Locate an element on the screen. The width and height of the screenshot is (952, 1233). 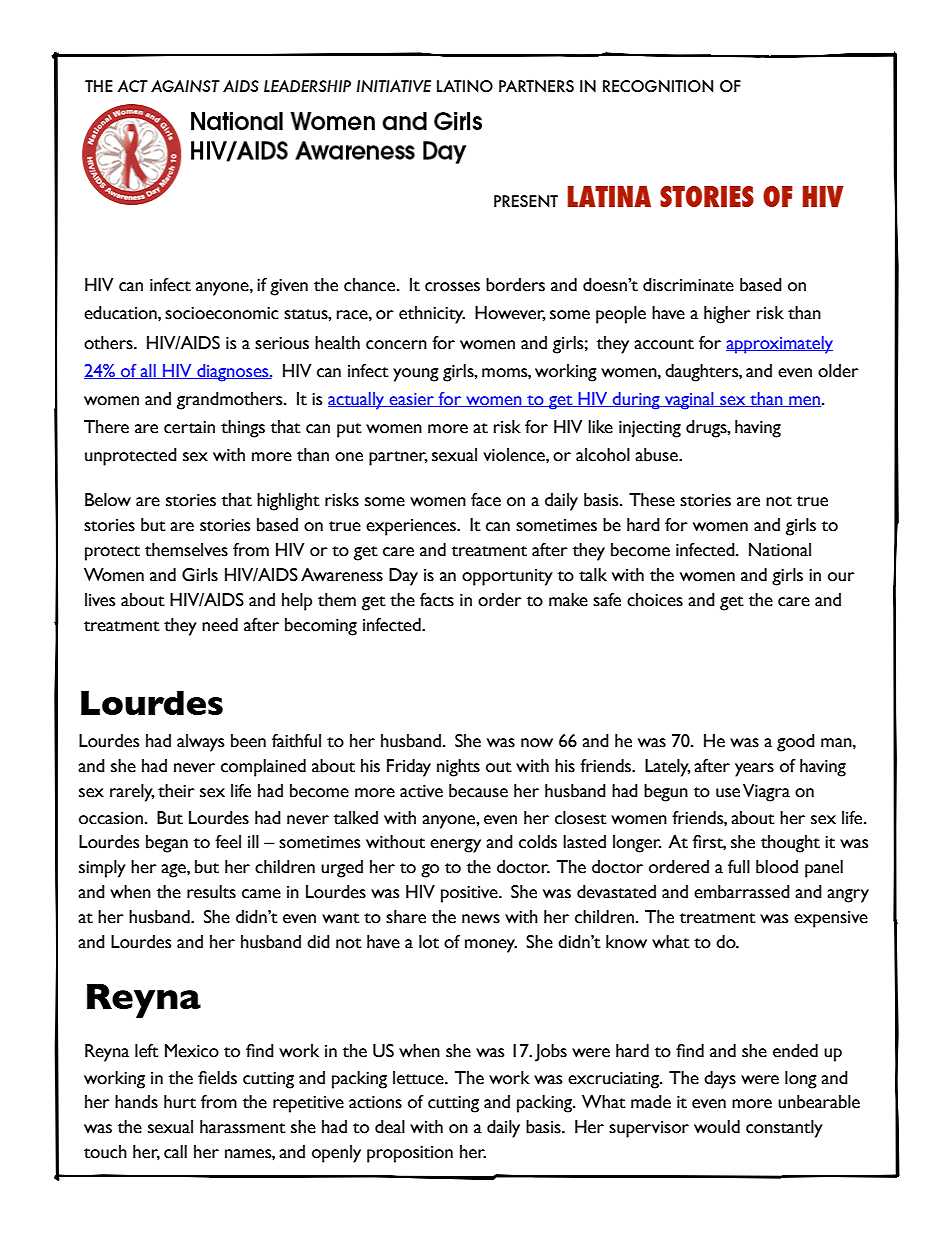
results is located at coordinates (211, 892).
